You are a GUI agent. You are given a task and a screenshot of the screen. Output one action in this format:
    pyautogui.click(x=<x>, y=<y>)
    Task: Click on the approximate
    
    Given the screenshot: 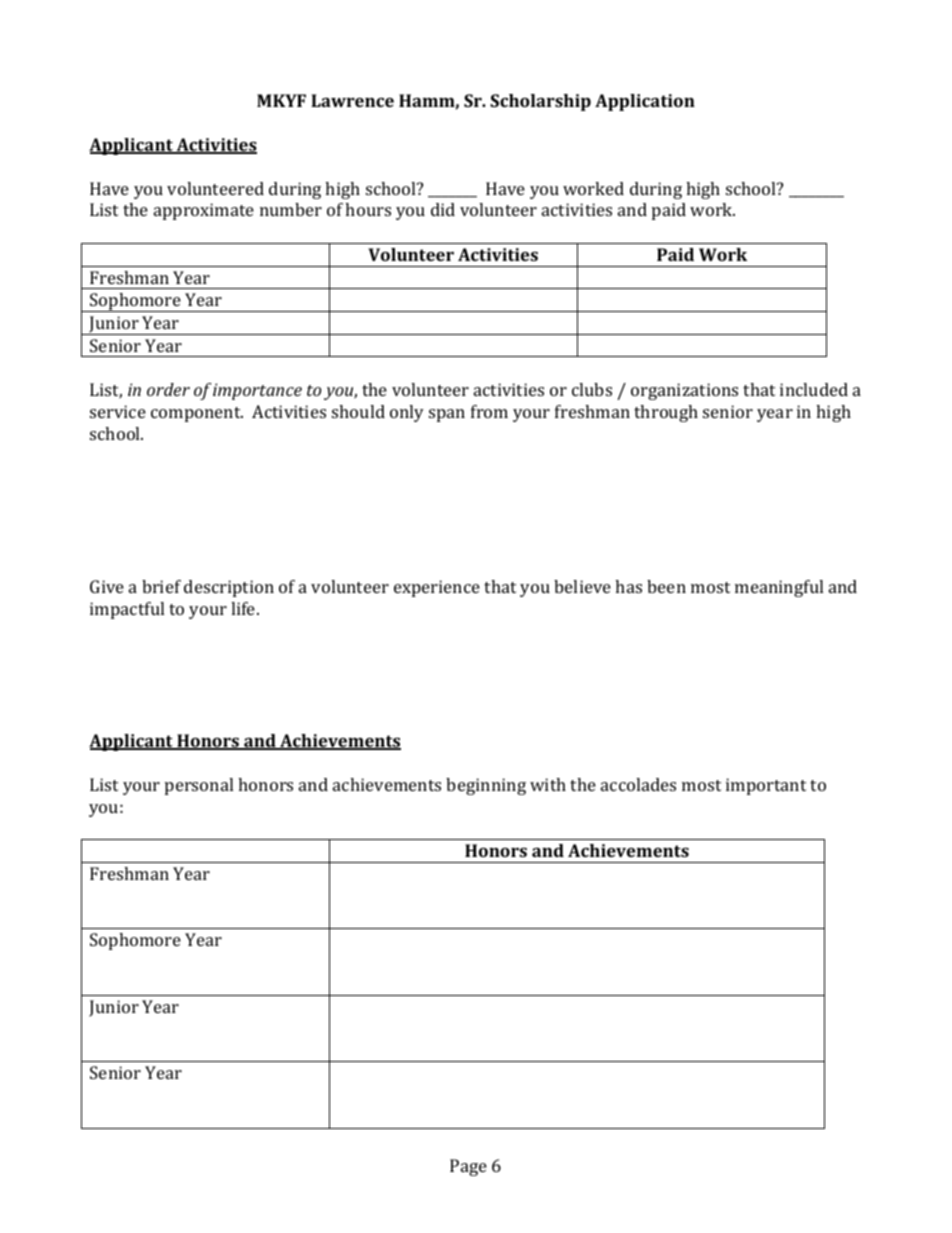 What is the action you would take?
    pyautogui.click(x=204, y=211)
